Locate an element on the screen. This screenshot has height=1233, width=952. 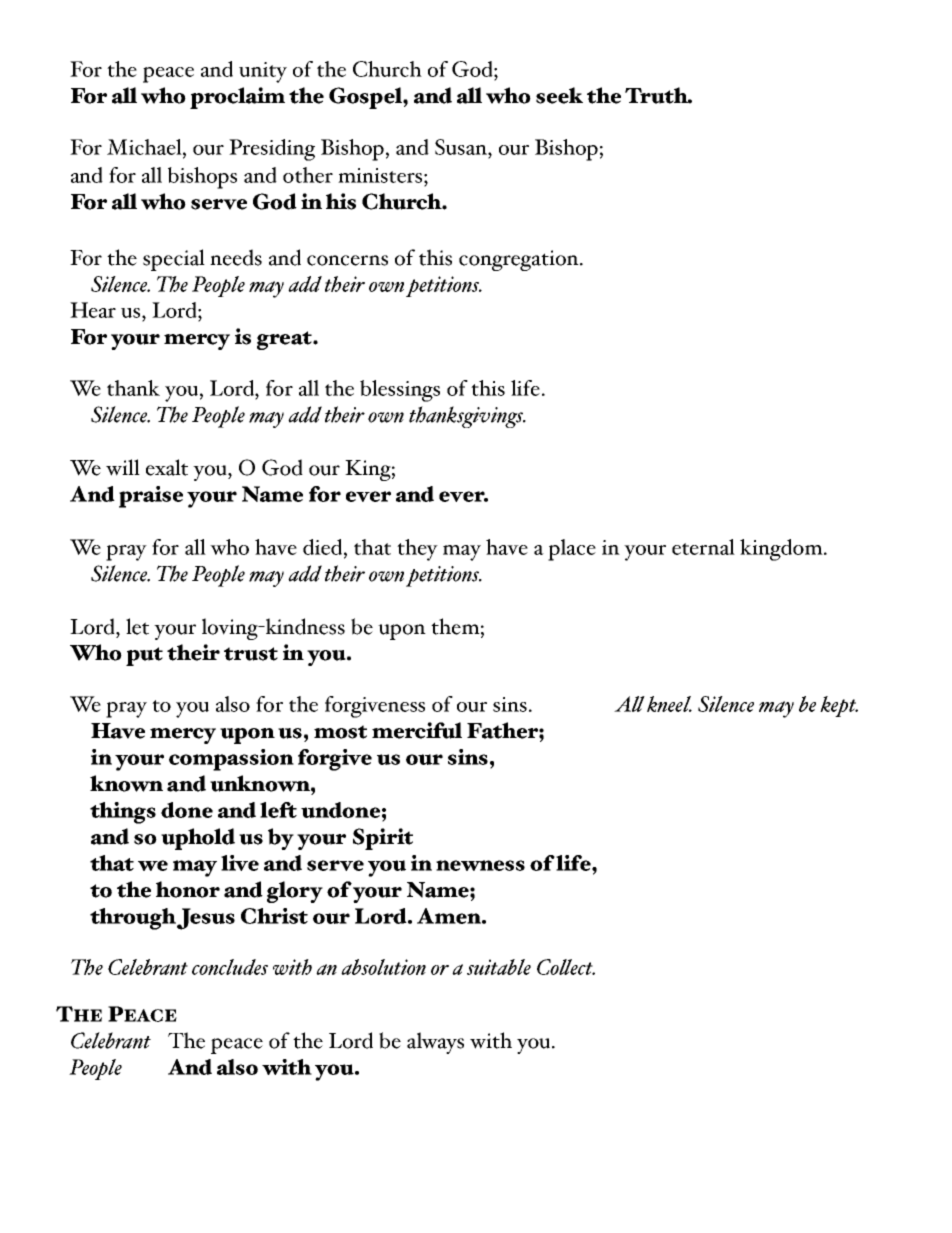
Susan is located at coordinates (462, 147).
